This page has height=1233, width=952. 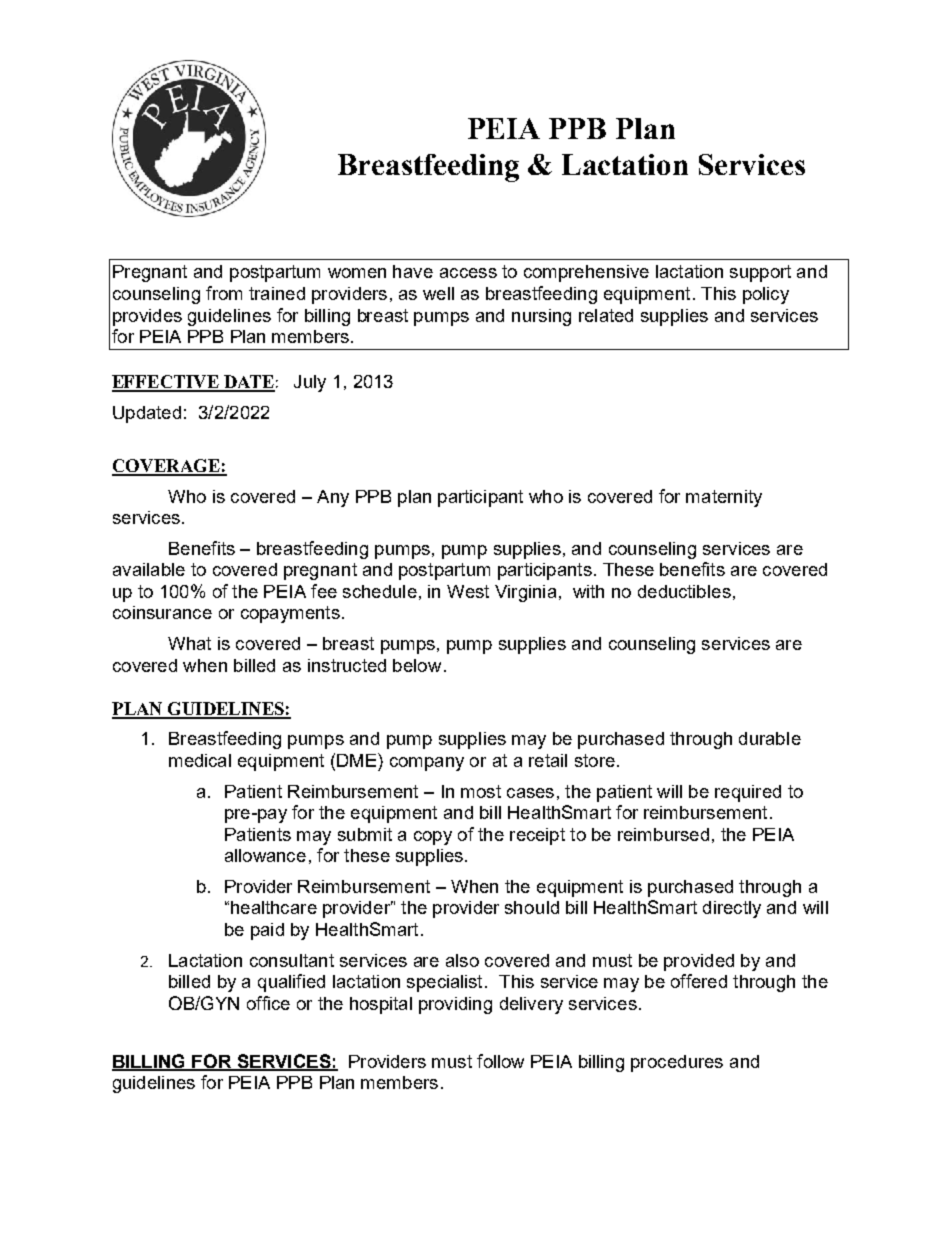 I want to click on required, so click(x=748, y=793).
